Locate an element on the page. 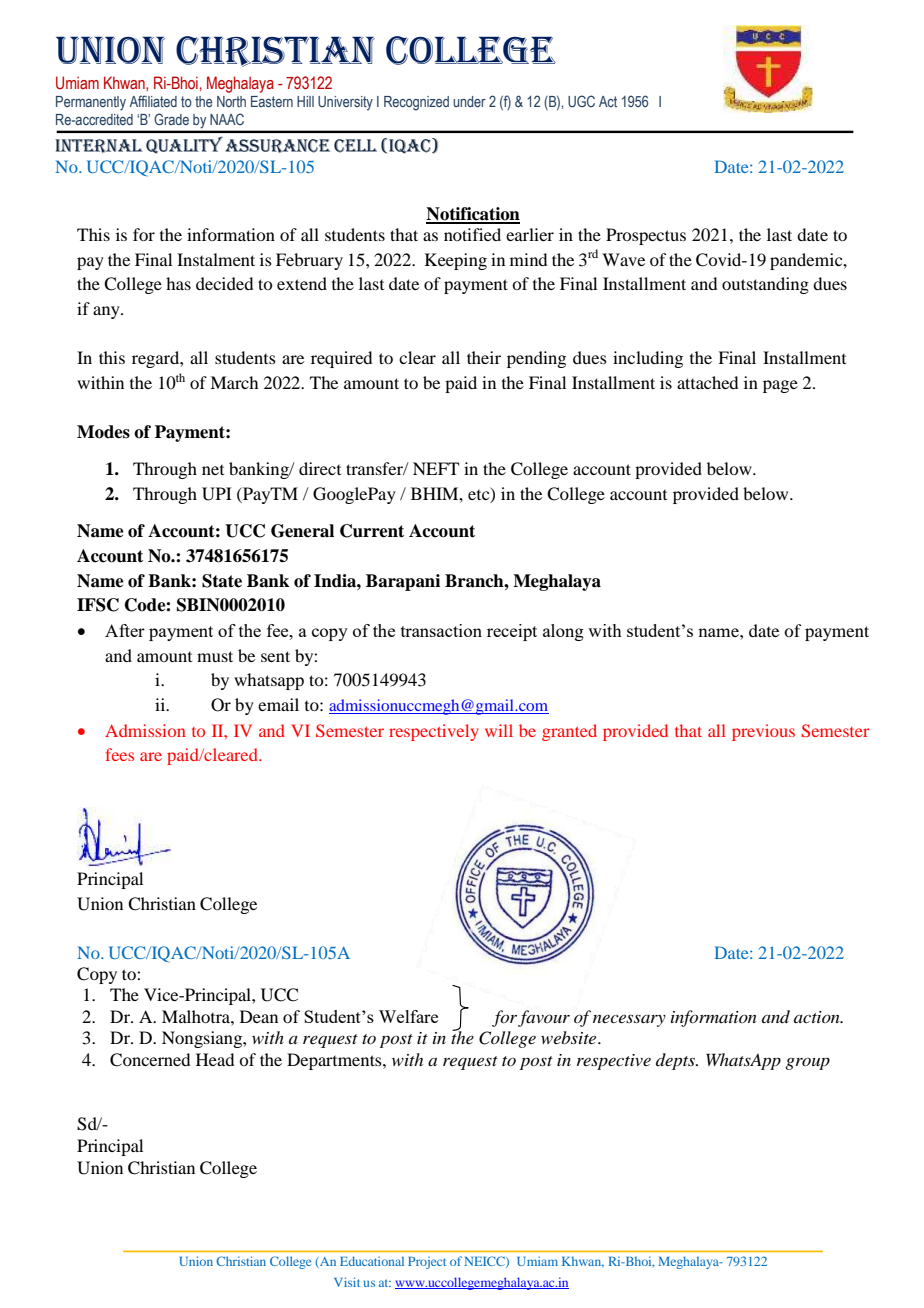 This image has height=1308, width=924. State is located at coordinates (222, 581).
